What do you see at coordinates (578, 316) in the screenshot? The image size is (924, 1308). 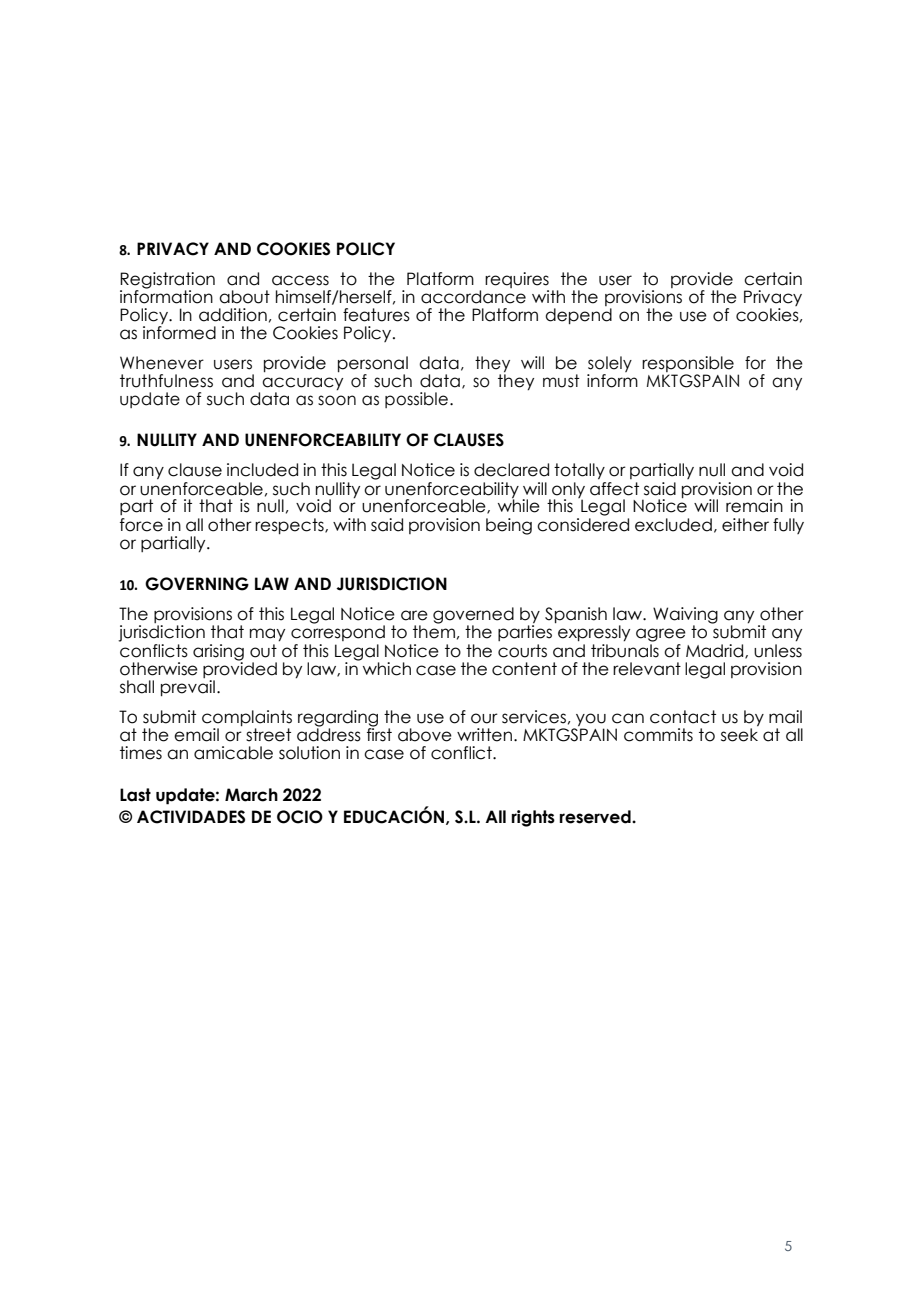 I see `depend` at bounding box center [578, 316].
